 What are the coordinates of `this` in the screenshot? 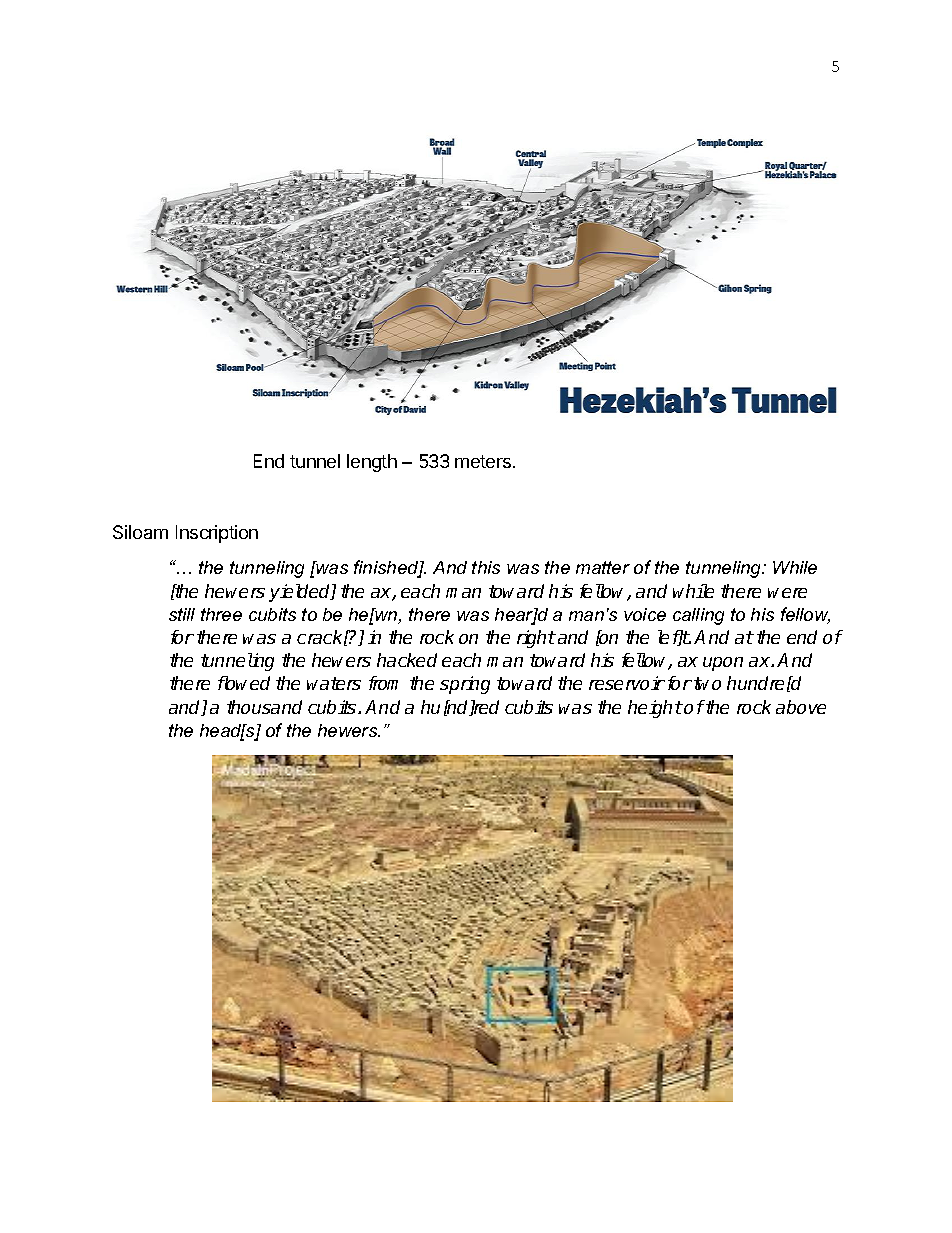 It's located at (486, 567).
